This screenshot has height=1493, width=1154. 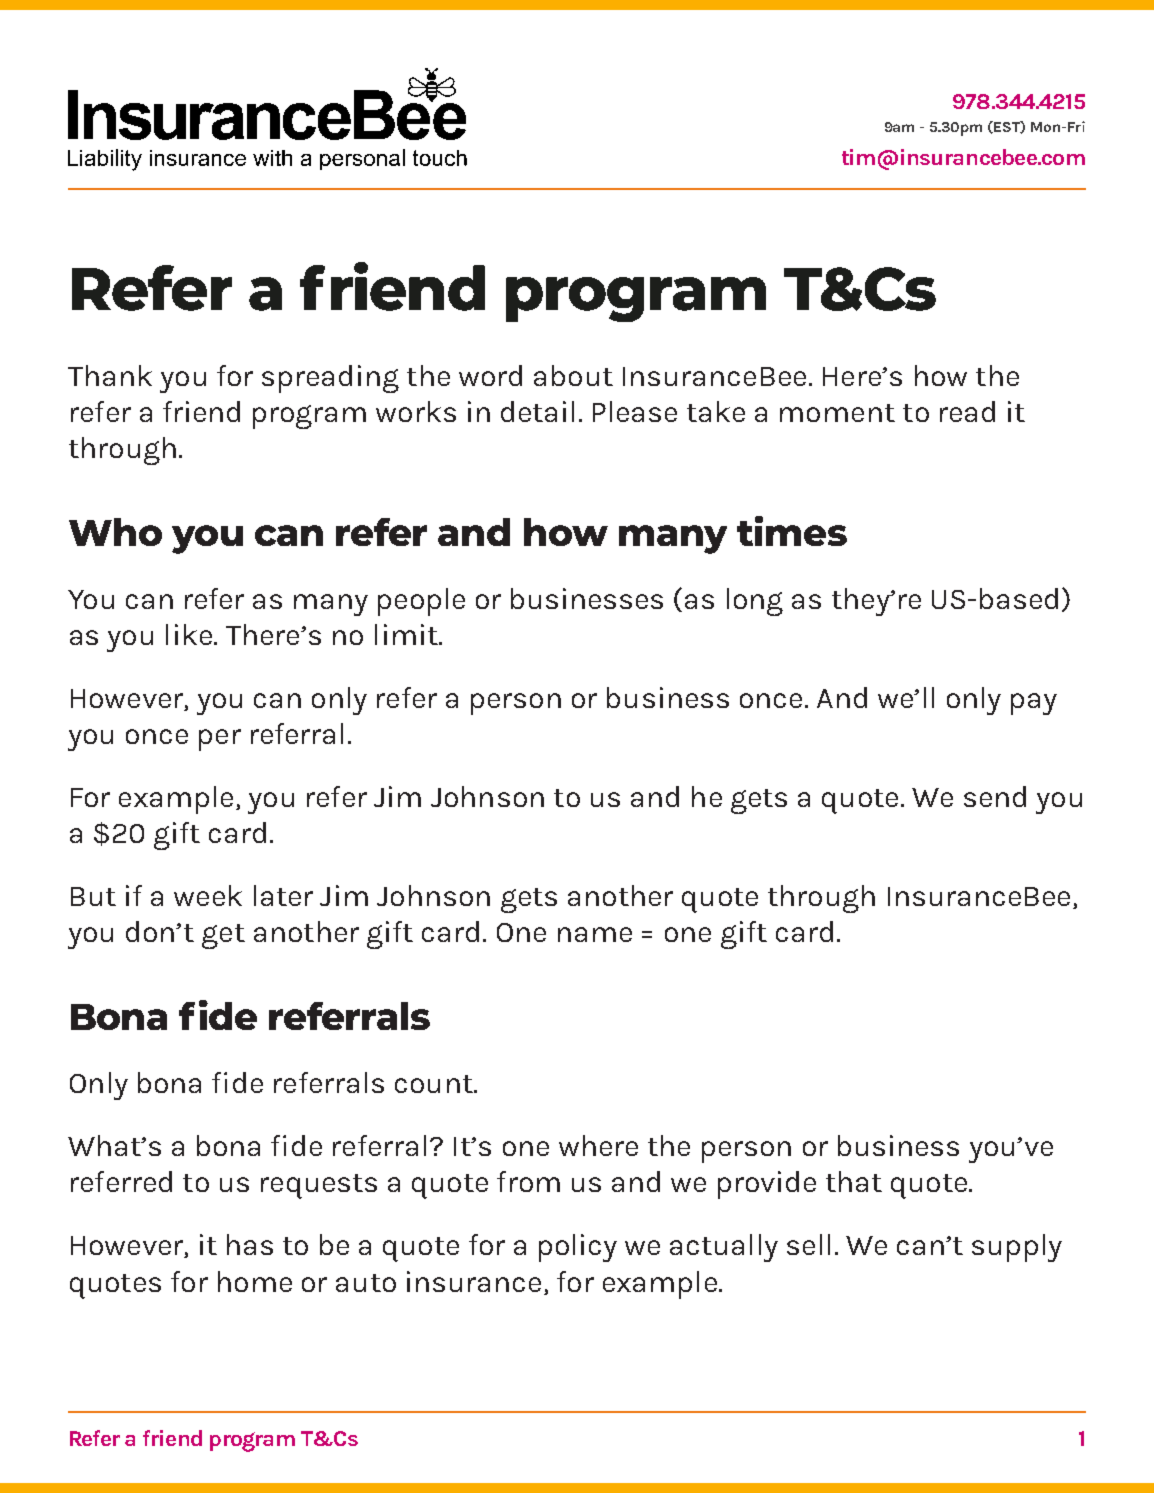 I want to click on detail, so click(x=537, y=411).
